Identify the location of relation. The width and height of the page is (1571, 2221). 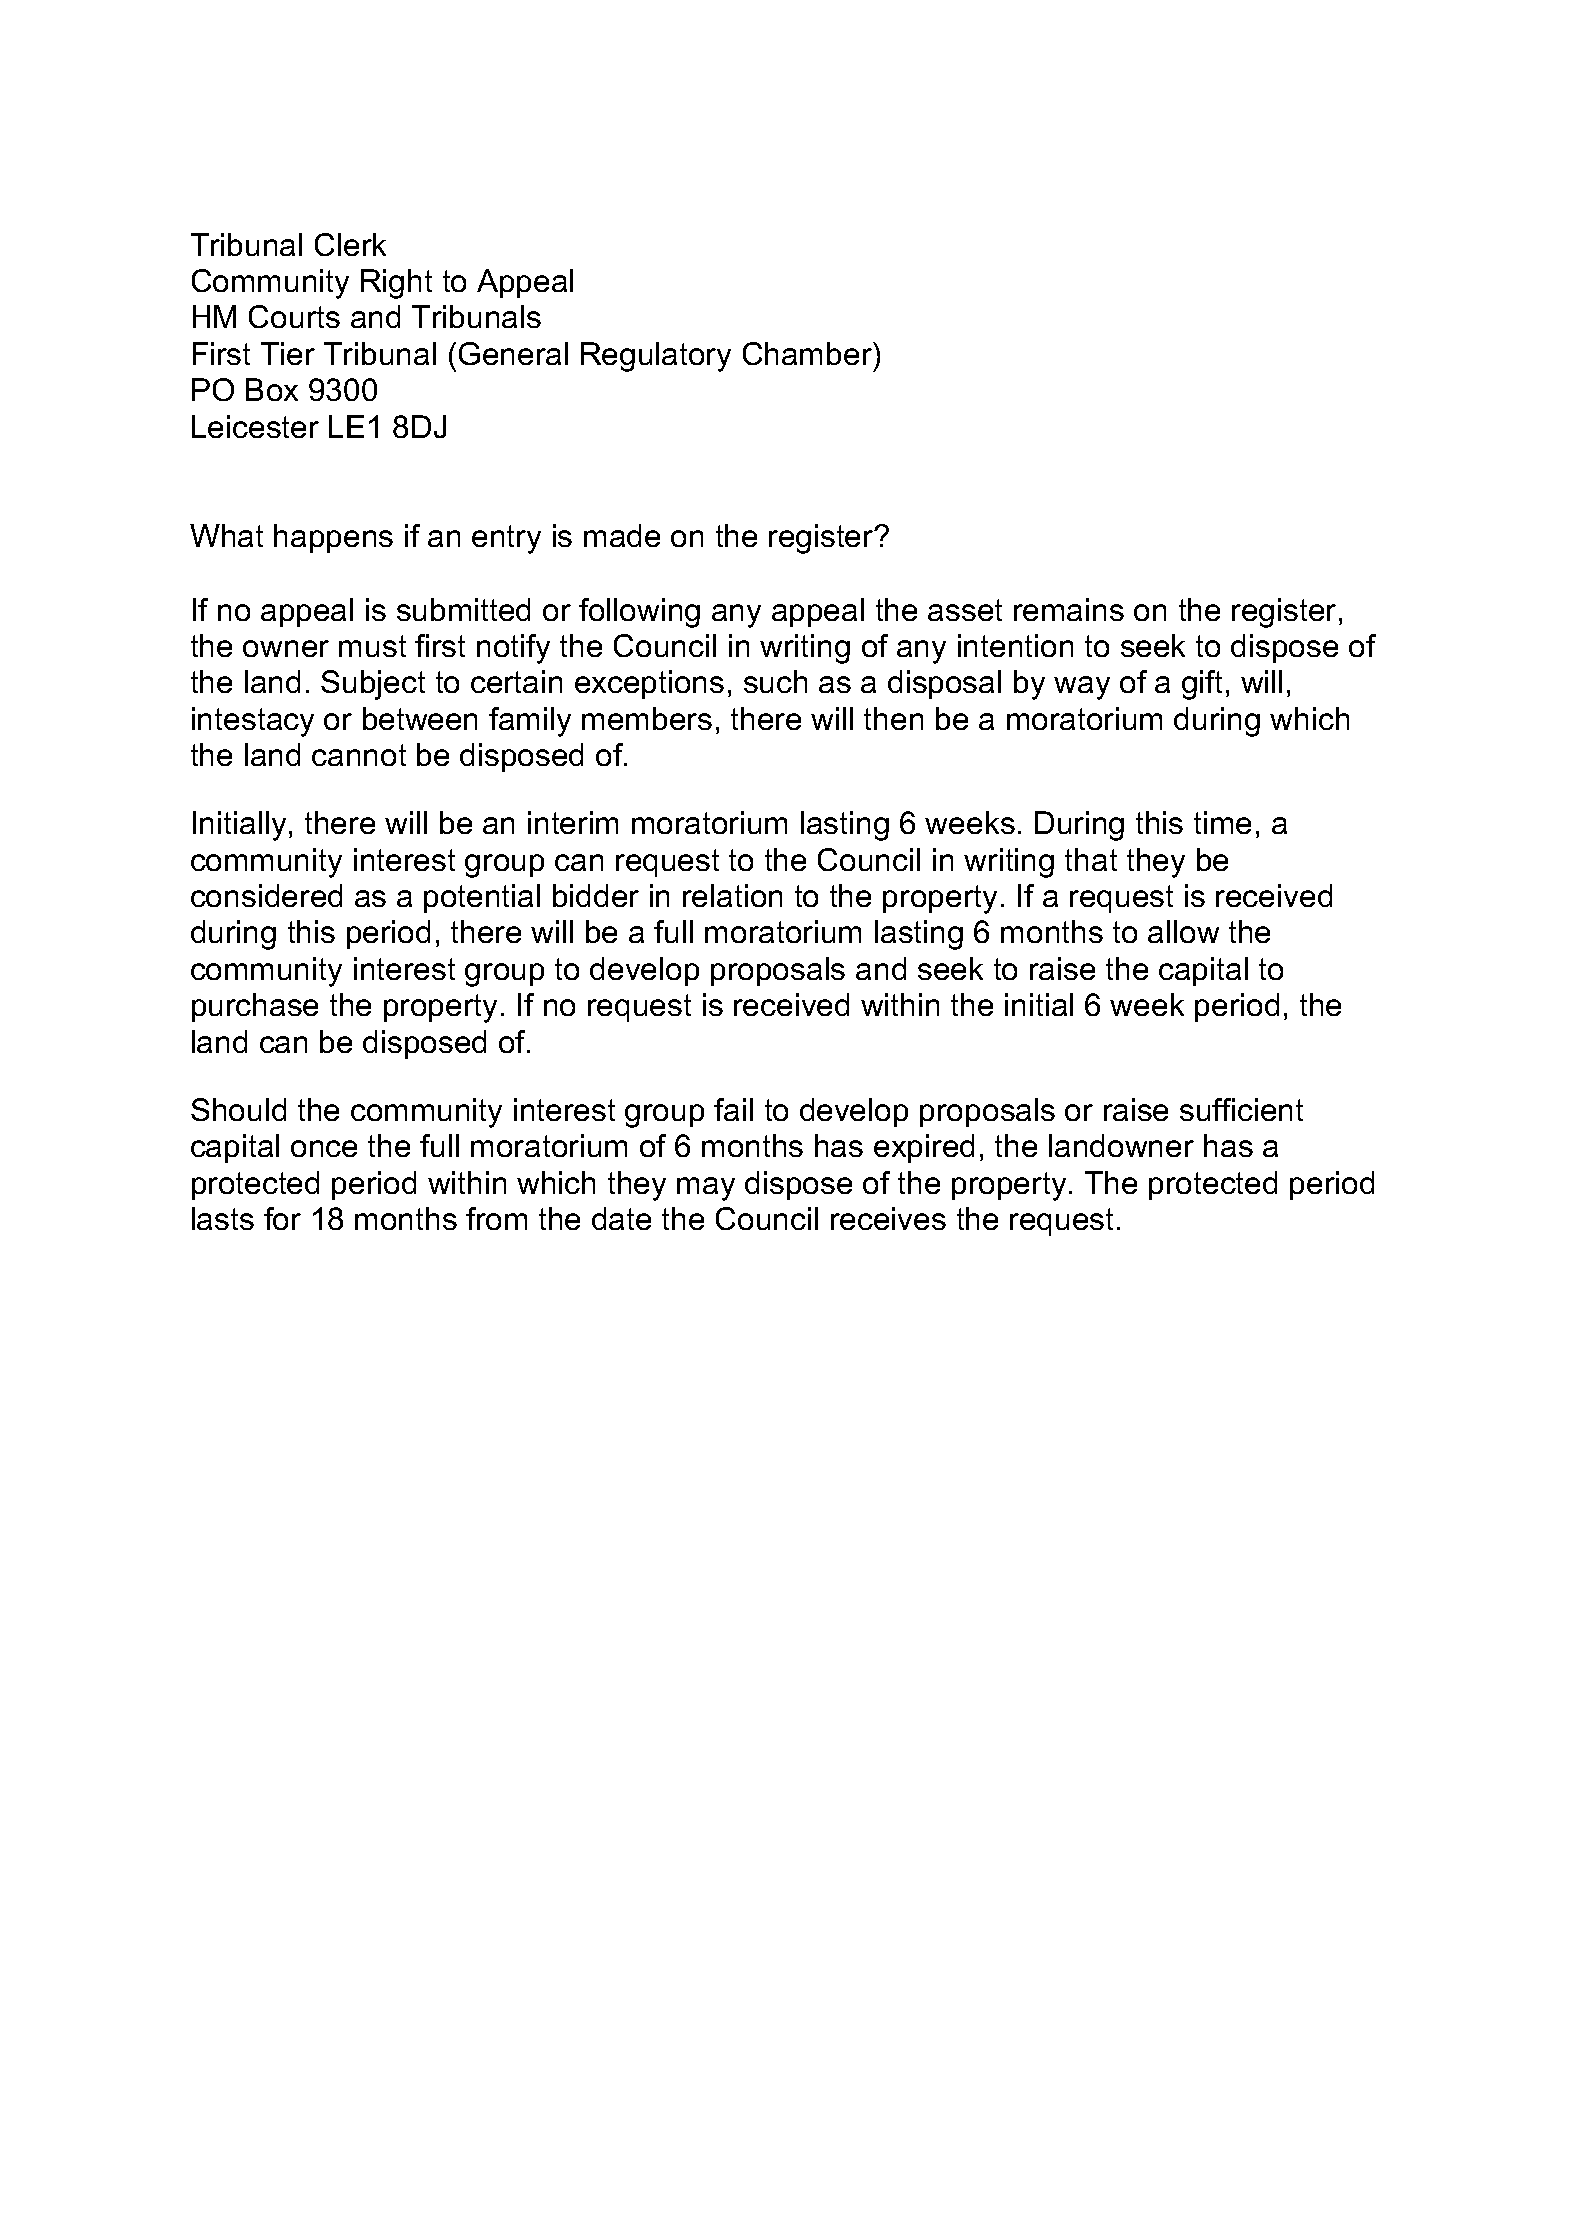
(732, 895).
